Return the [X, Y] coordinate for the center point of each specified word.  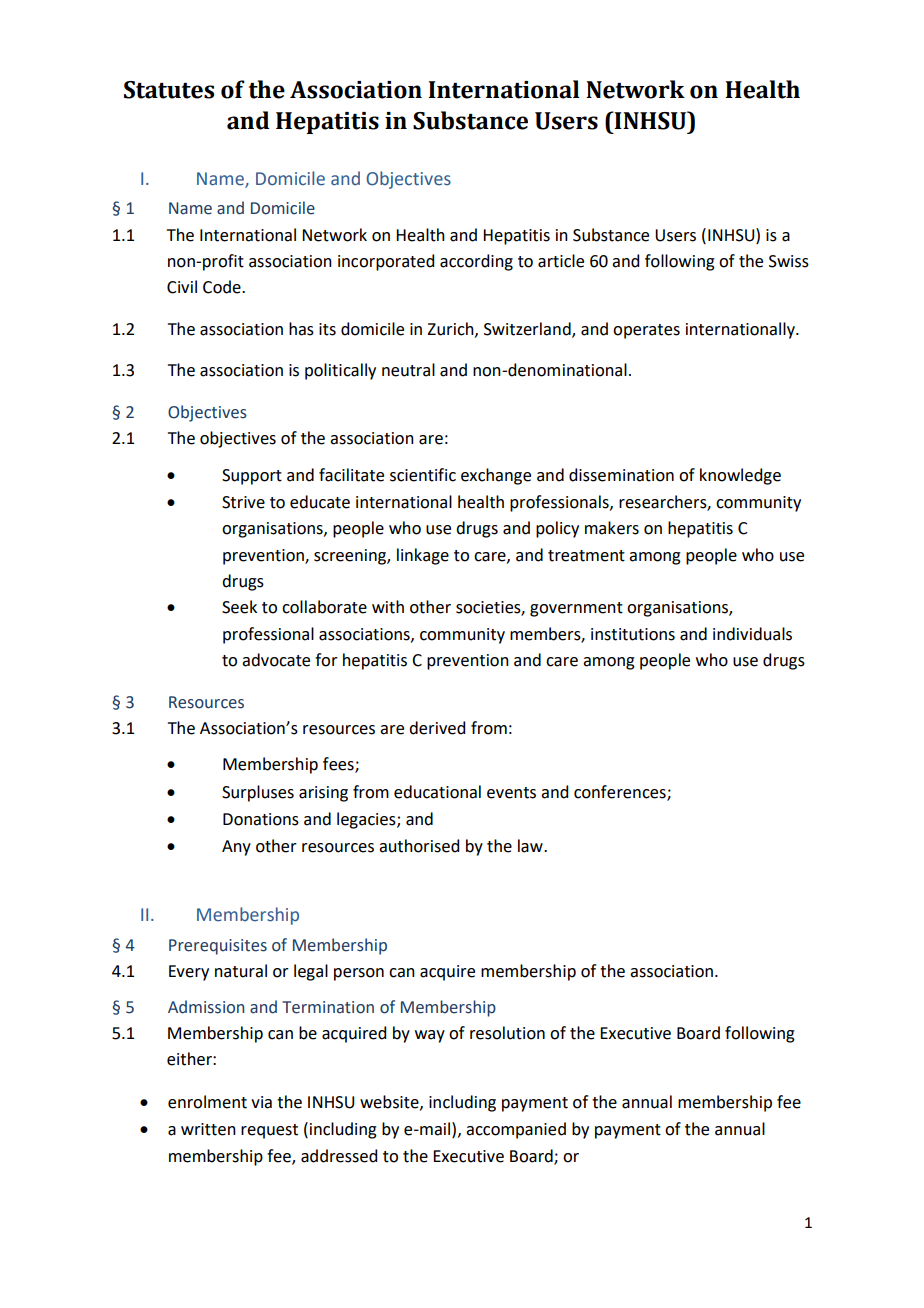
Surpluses [258, 793]
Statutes [169, 90]
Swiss [789, 261]
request [269, 1131]
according [476, 262]
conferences [621, 792]
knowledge [740, 476]
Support [252, 477]
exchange [496, 476]
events [511, 793]
